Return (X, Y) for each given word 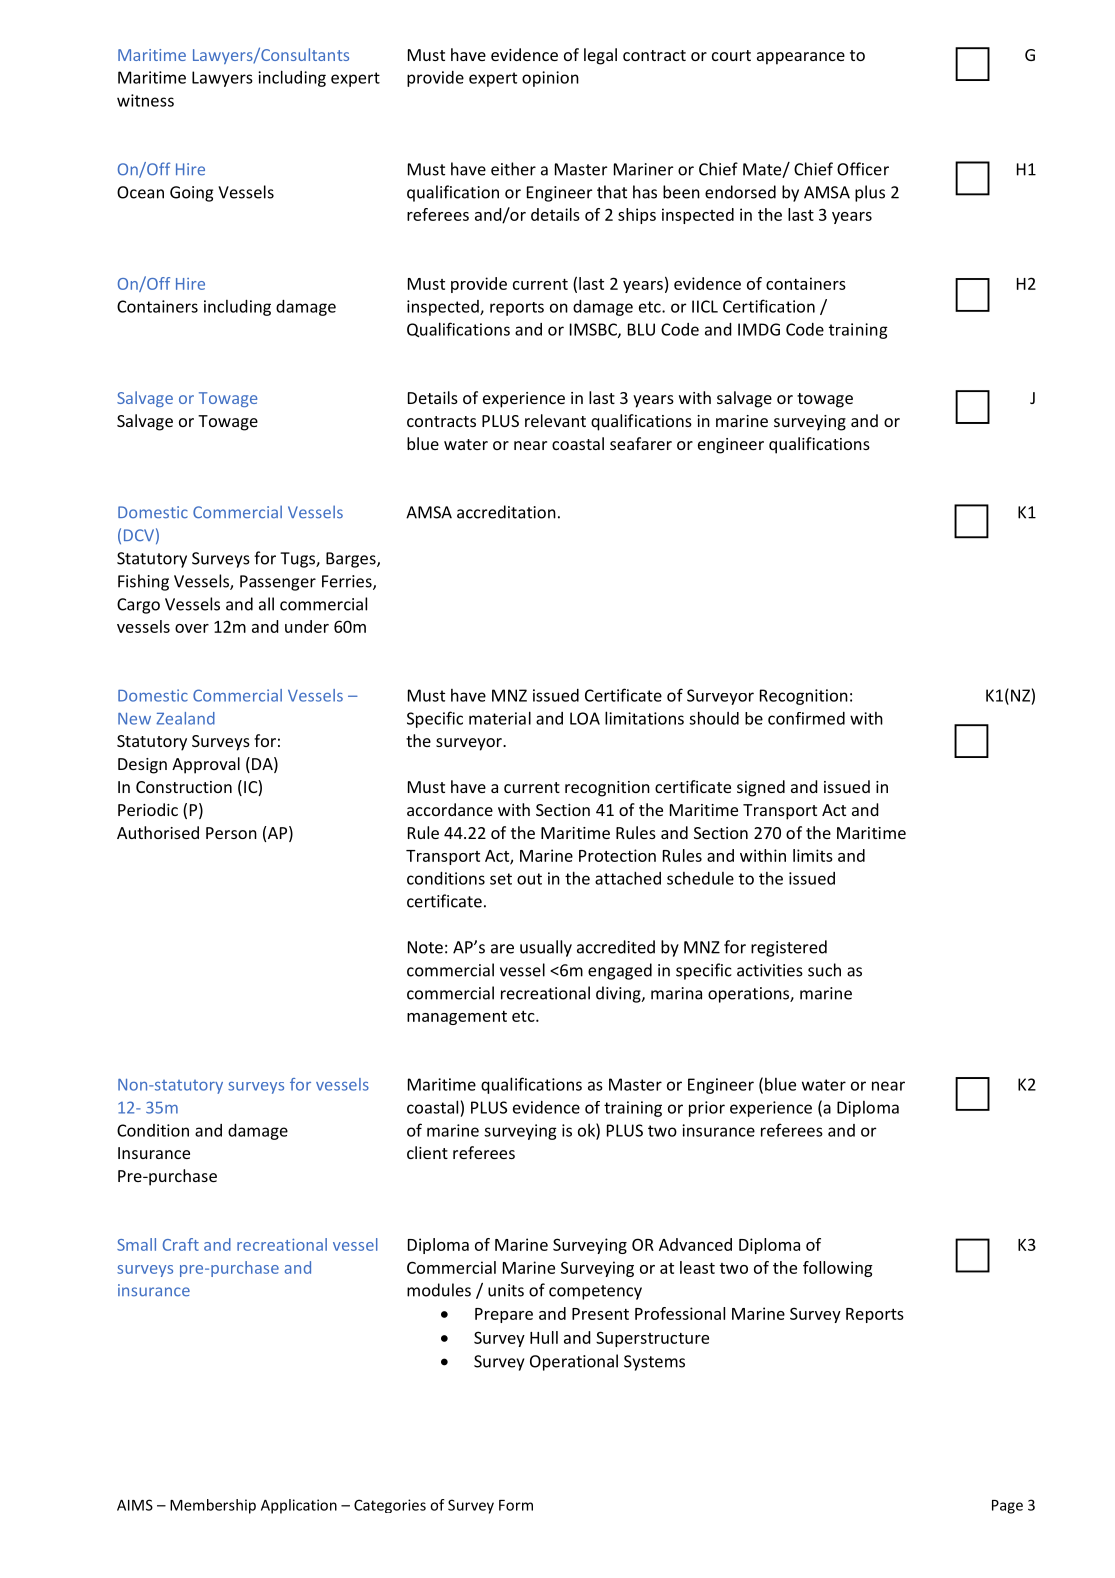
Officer (863, 169)
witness (145, 100)
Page (1007, 1507)
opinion (550, 79)
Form (516, 1505)
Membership (213, 1506)
